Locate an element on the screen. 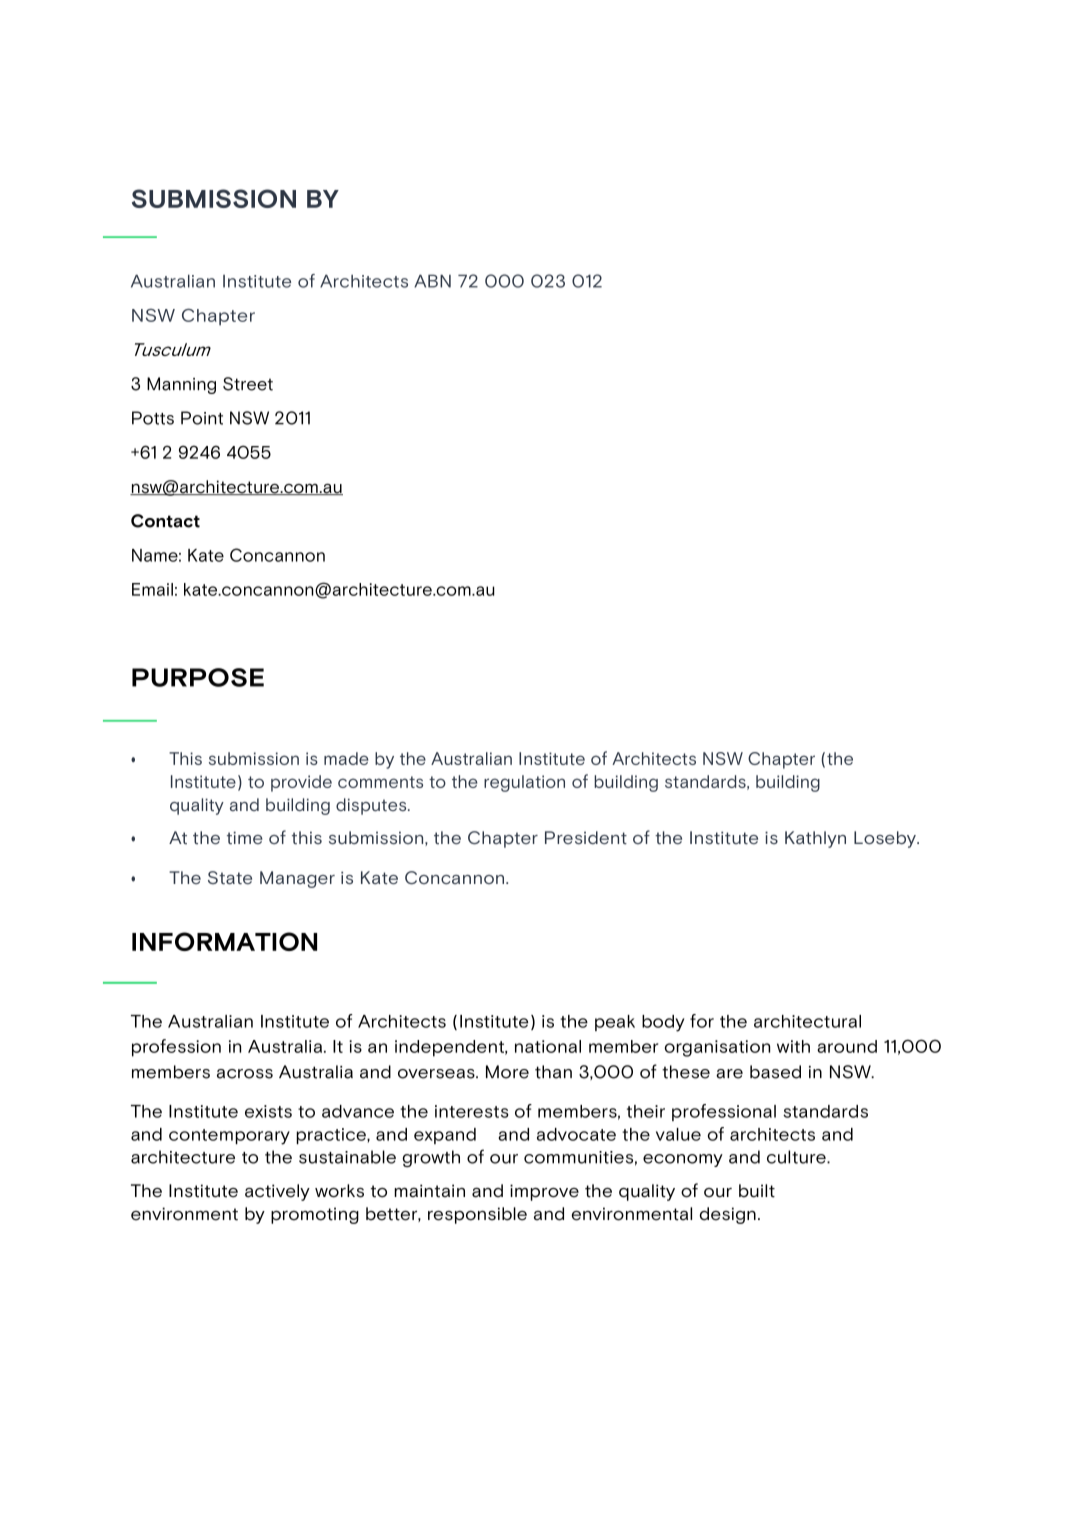 The image size is (1079, 1525). actively is located at coordinates (277, 1192).
